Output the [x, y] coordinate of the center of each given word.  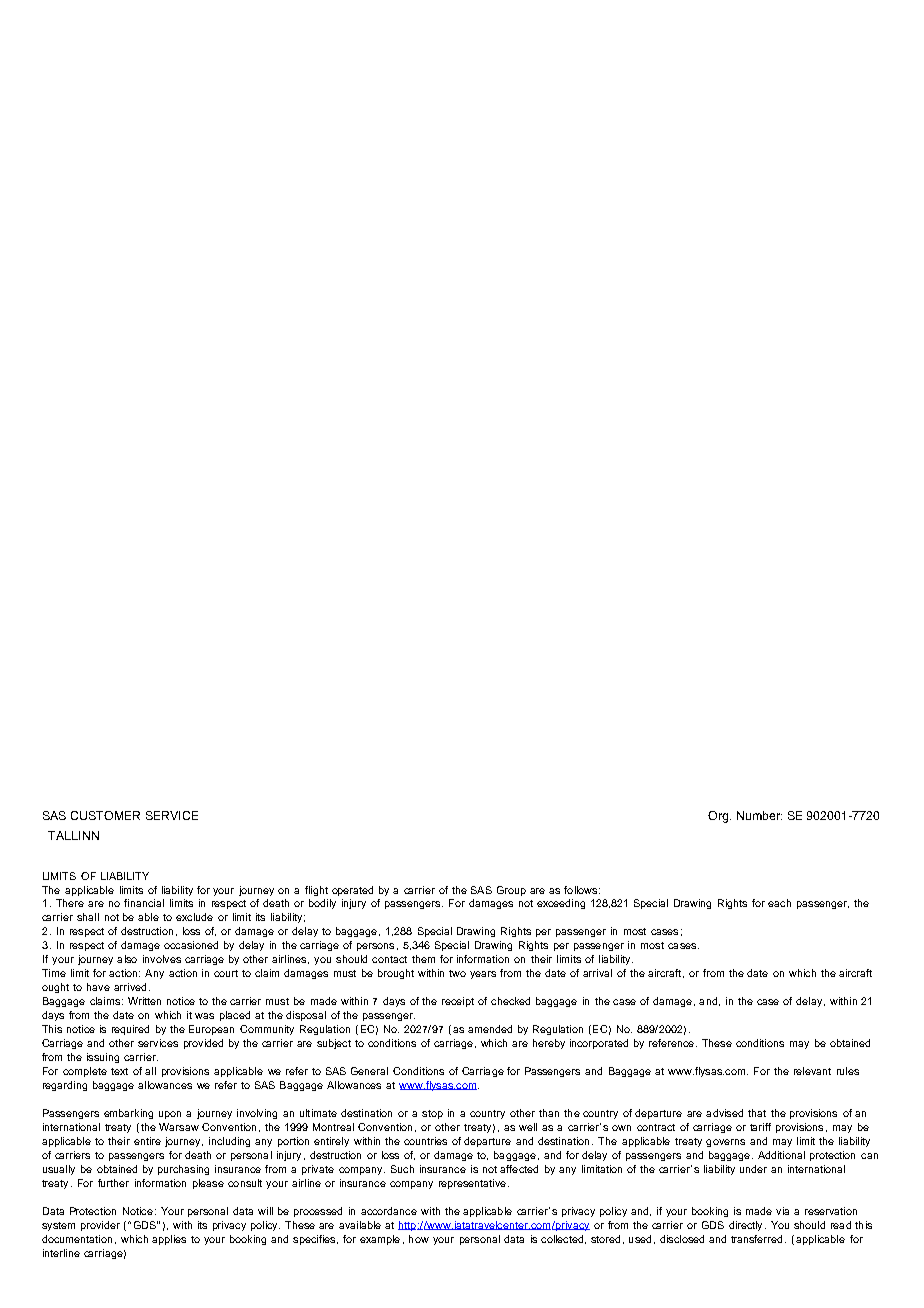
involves [162, 959]
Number [759, 815]
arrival [597, 973]
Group [511, 891]
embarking [128, 1114]
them [423, 959]
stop [432, 1114]
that [757, 1113]
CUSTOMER [105, 815]
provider [100, 1226]
